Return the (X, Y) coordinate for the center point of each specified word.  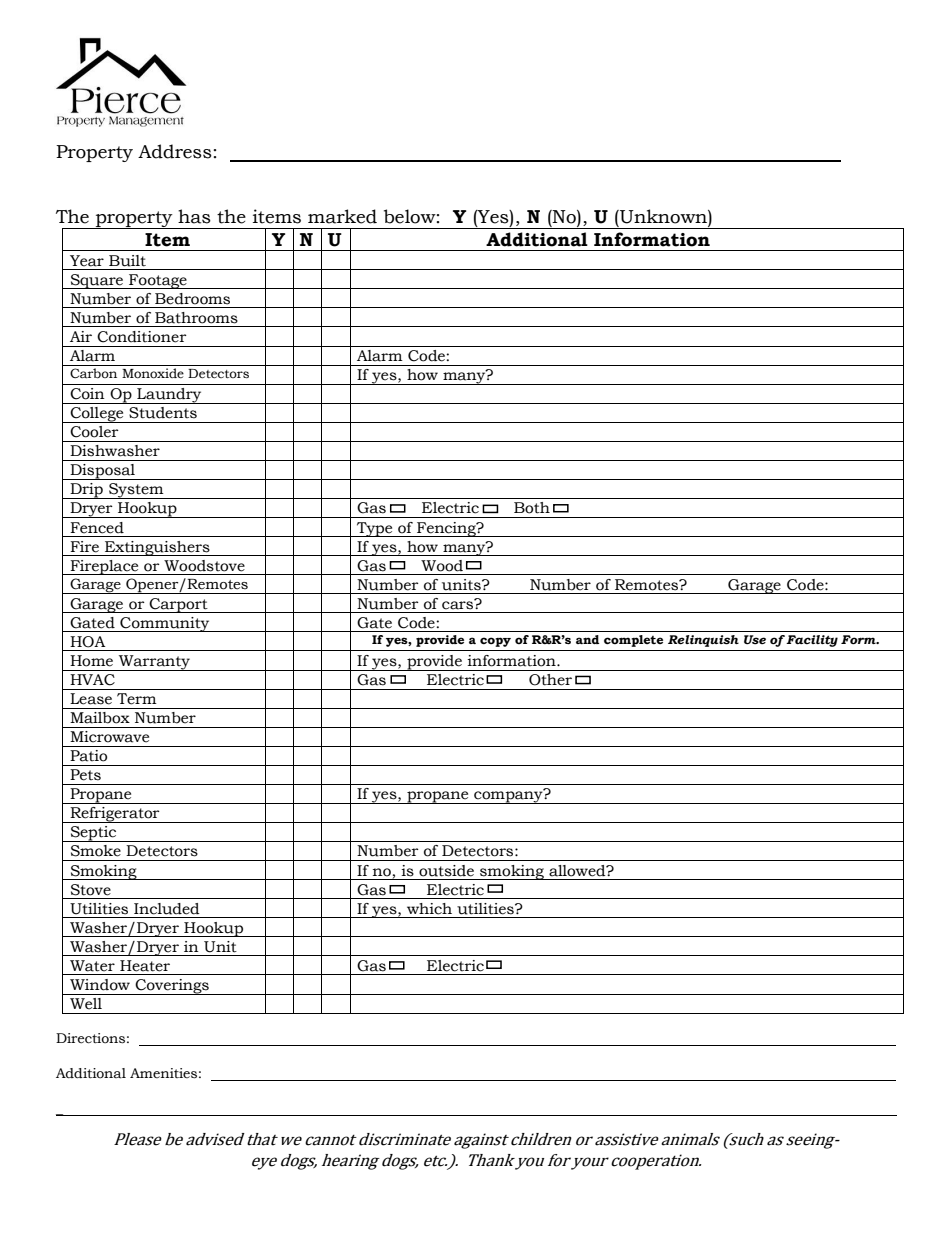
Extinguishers (157, 548)
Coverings (172, 987)
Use (755, 640)
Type (375, 529)
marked (342, 216)
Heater (145, 966)
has (194, 216)
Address (175, 151)
